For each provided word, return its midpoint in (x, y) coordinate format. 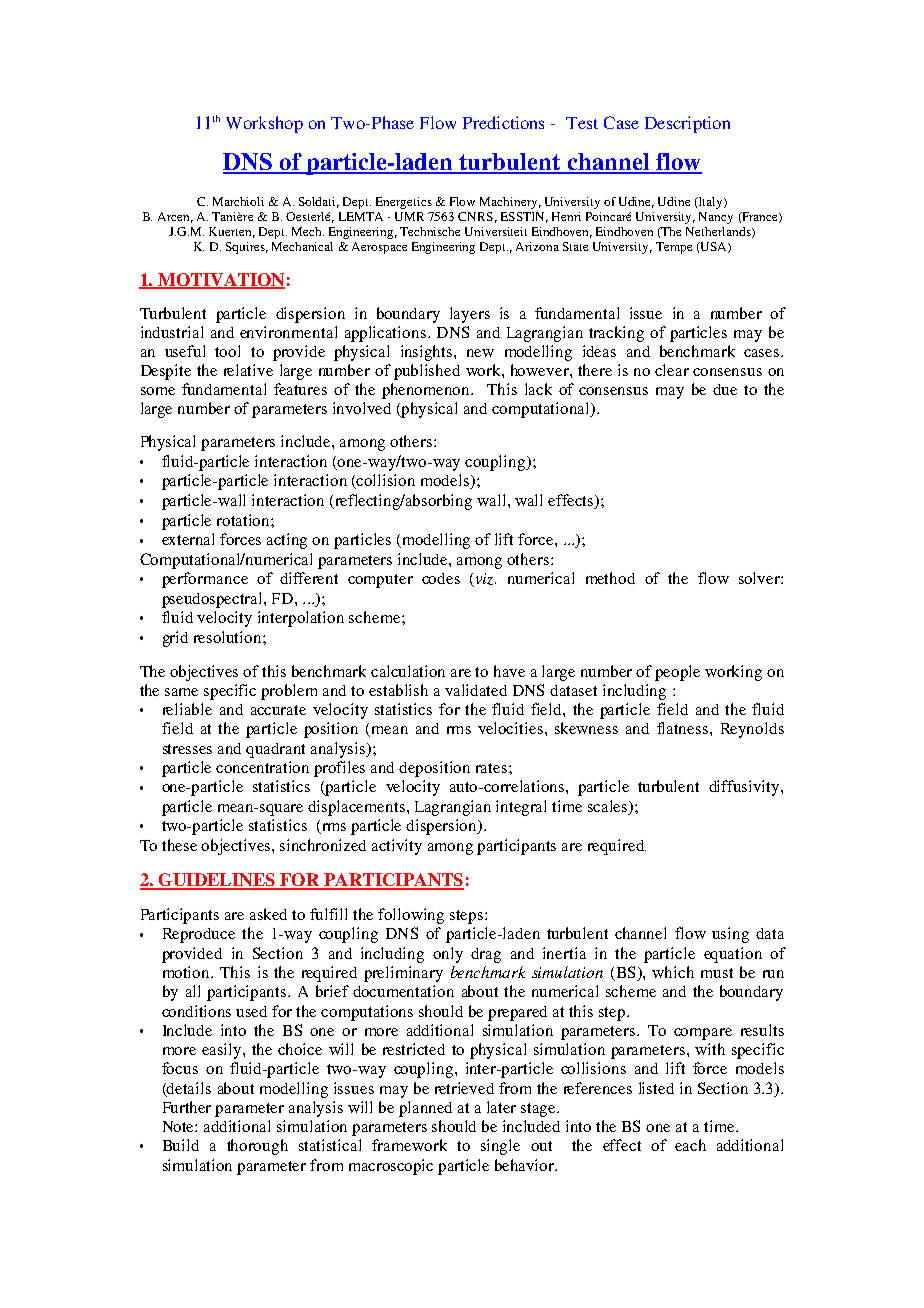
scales (609, 807)
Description (687, 124)
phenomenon (427, 391)
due (725, 389)
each (690, 1145)
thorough (257, 1147)
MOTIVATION (220, 280)
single (500, 1147)
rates (493, 768)
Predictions (503, 122)
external (188, 539)
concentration (262, 767)
